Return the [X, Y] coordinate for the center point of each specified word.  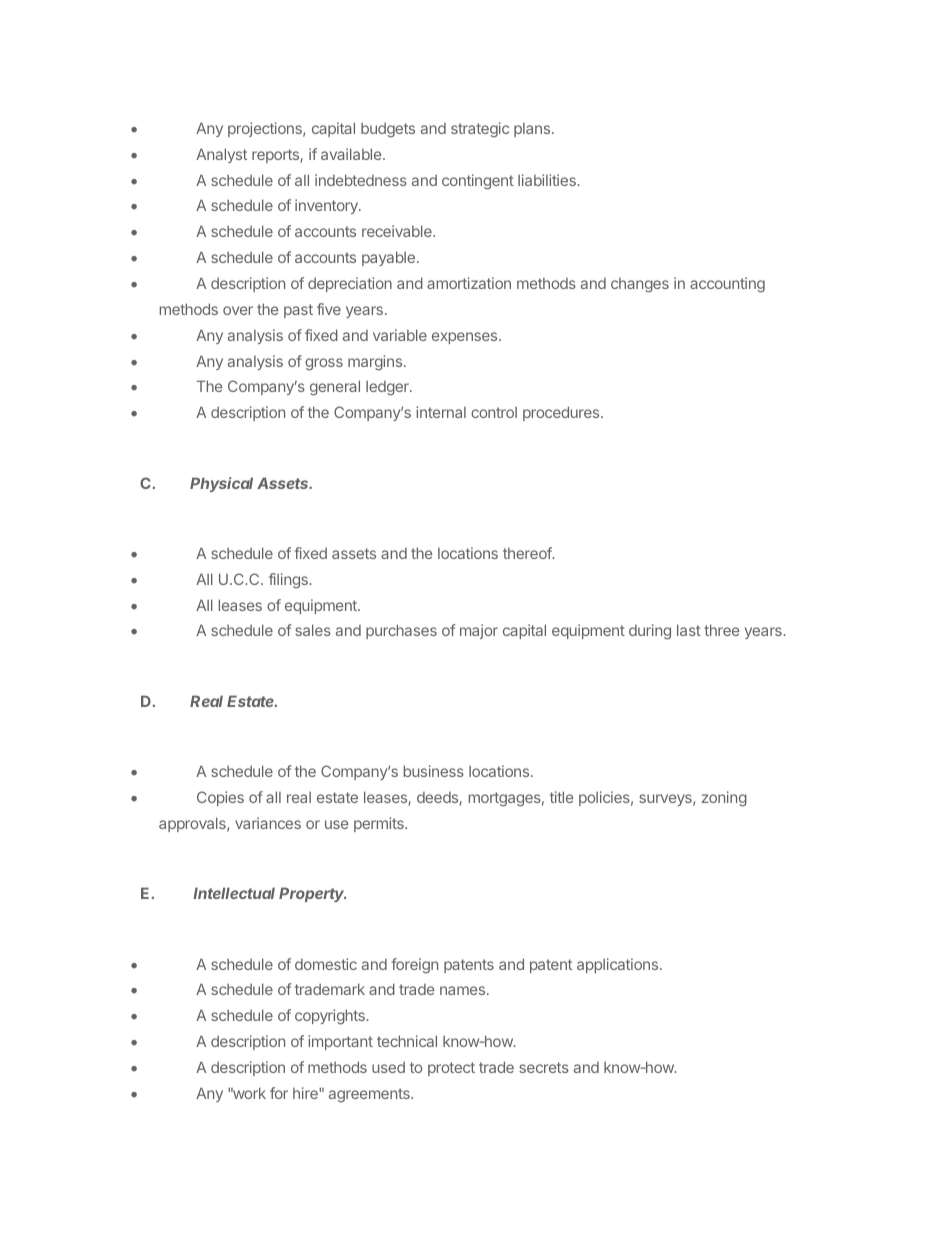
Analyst [221, 155]
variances [268, 823]
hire [306, 1093]
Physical [221, 484]
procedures [562, 413]
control [494, 412]
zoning [724, 799]
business [434, 771]
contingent [478, 182]
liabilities [548, 180]
